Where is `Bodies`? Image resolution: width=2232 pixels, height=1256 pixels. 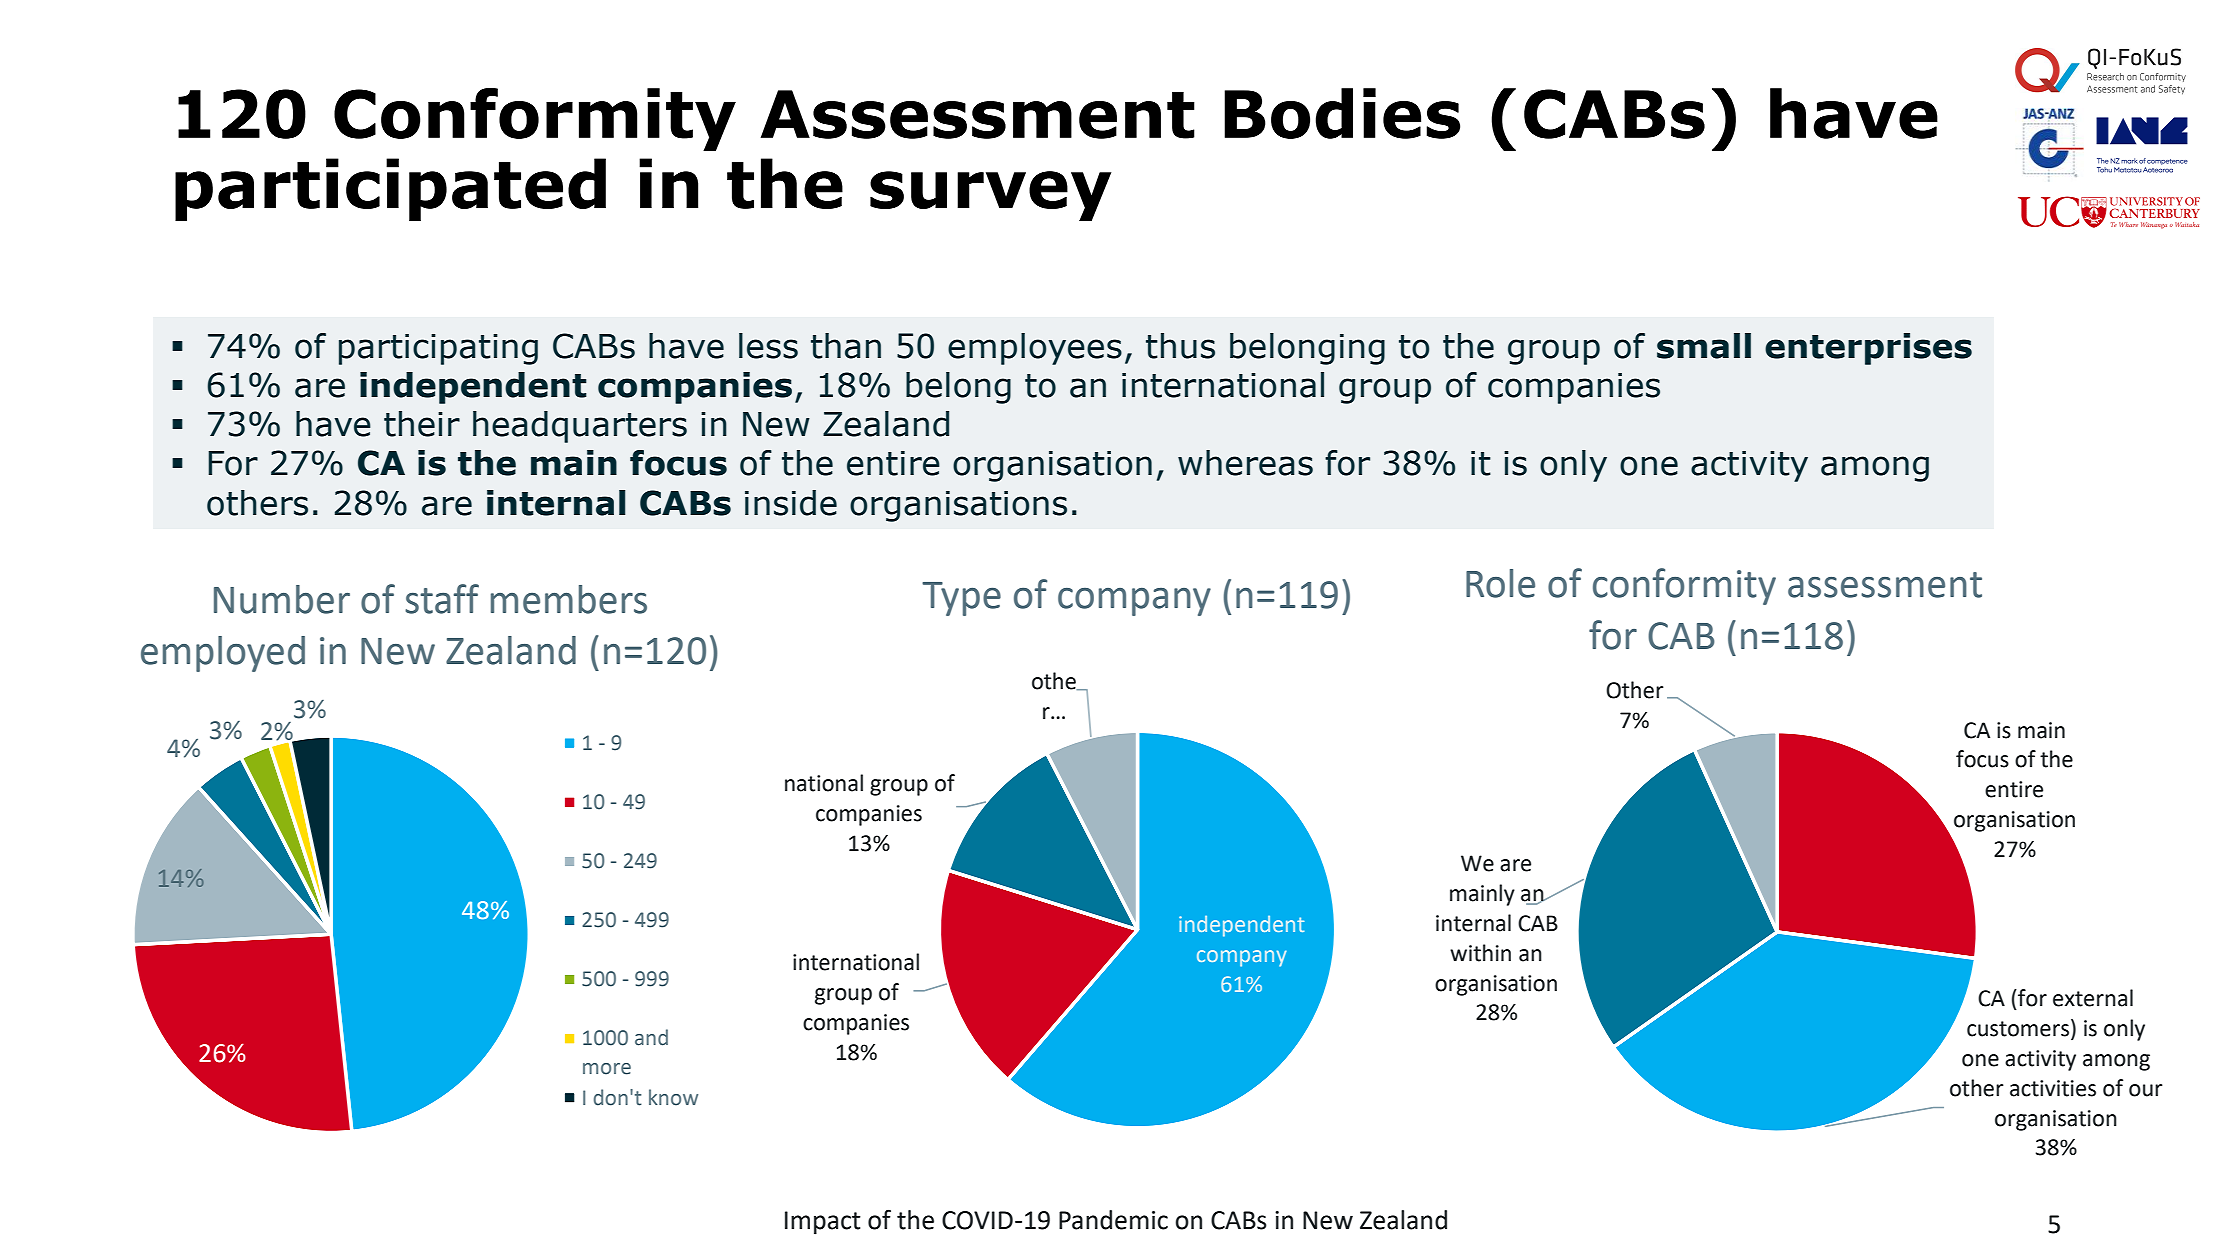
Bodies is located at coordinates (1342, 113).
